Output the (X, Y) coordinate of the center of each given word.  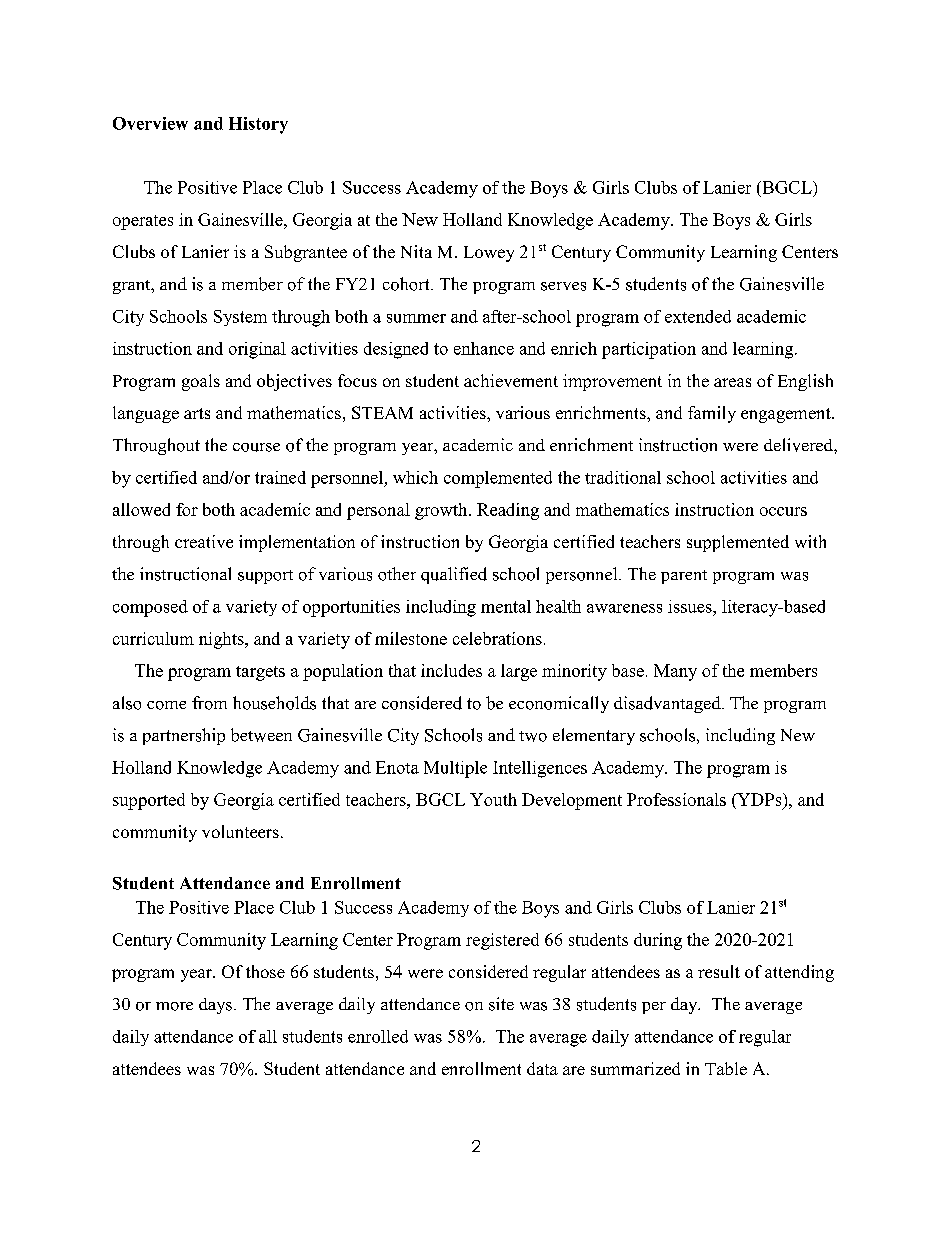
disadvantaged (668, 704)
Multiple (455, 769)
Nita (416, 251)
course (256, 447)
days (215, 1006)
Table (726, 1068)
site (501, 1004)
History (258, 125)
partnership (184, 736)
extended (698, 316)
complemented (498, 479)
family (712, 414)
